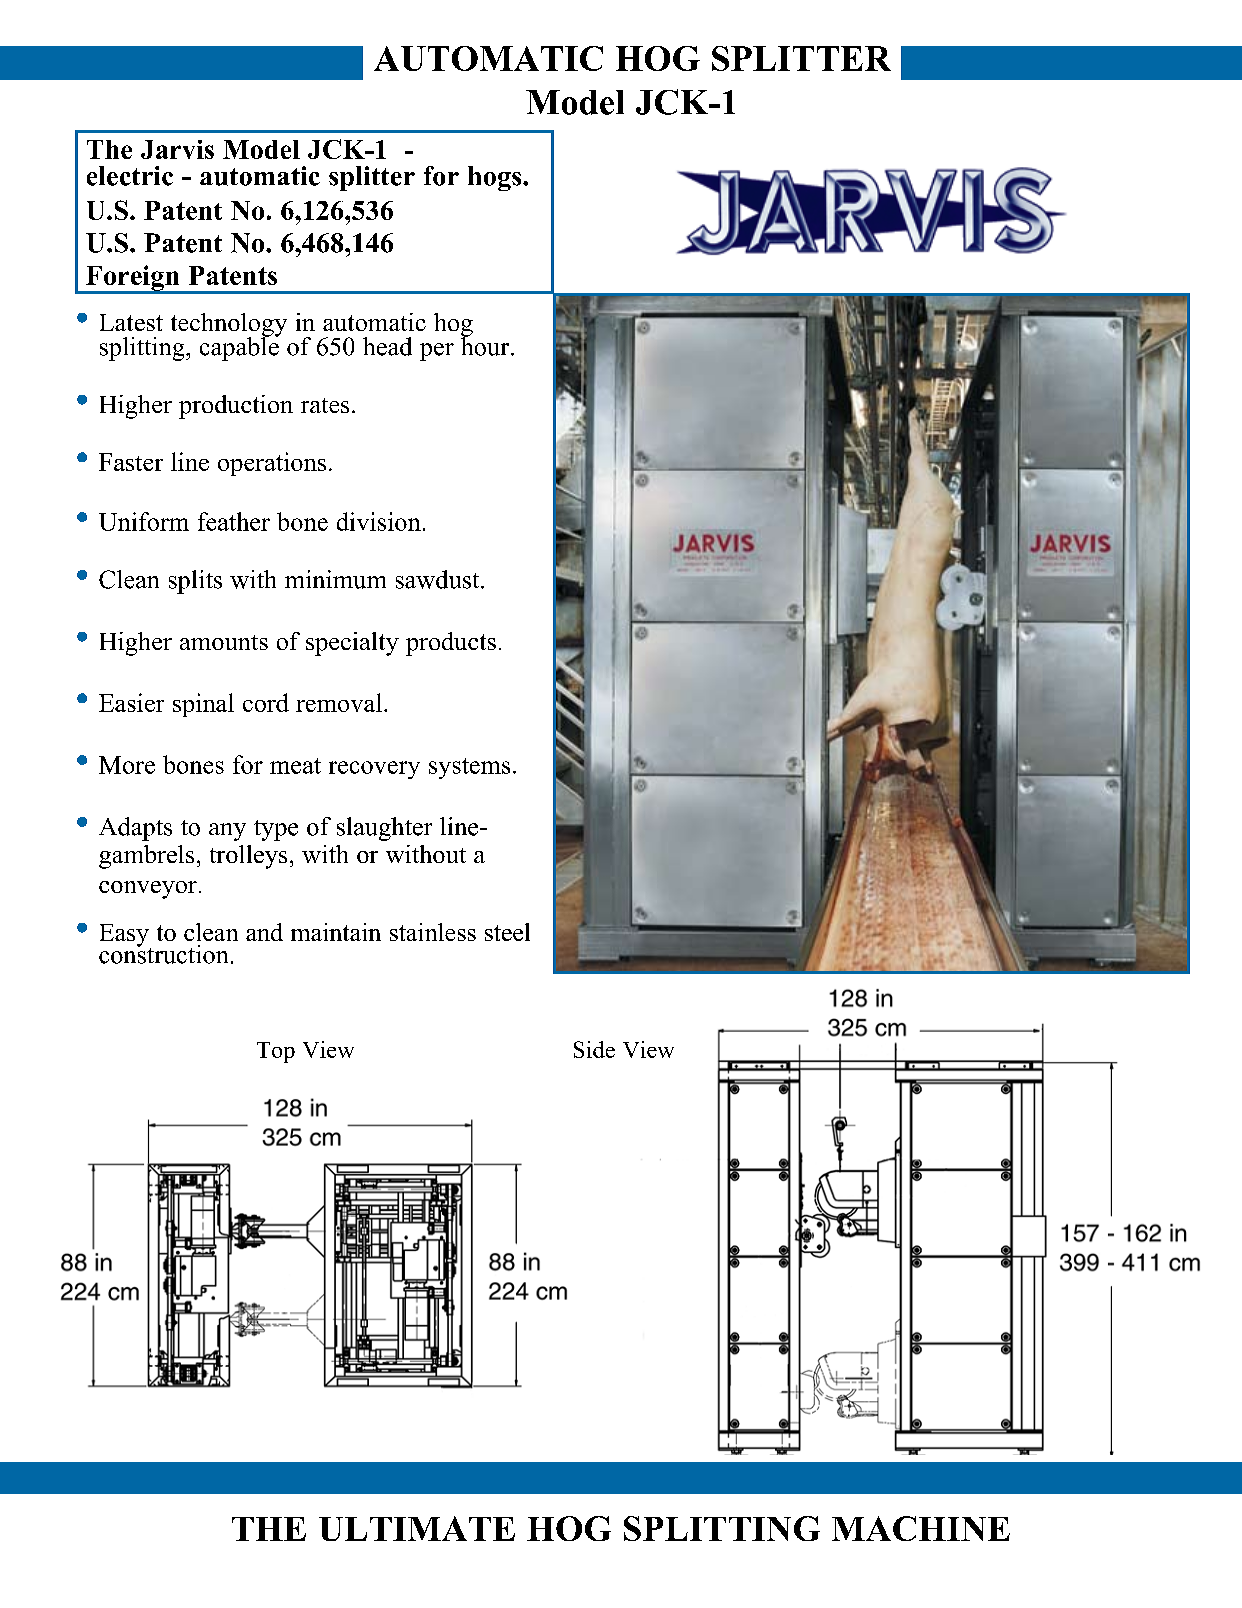  I want to click on Jarvis, so click(177, 149).
